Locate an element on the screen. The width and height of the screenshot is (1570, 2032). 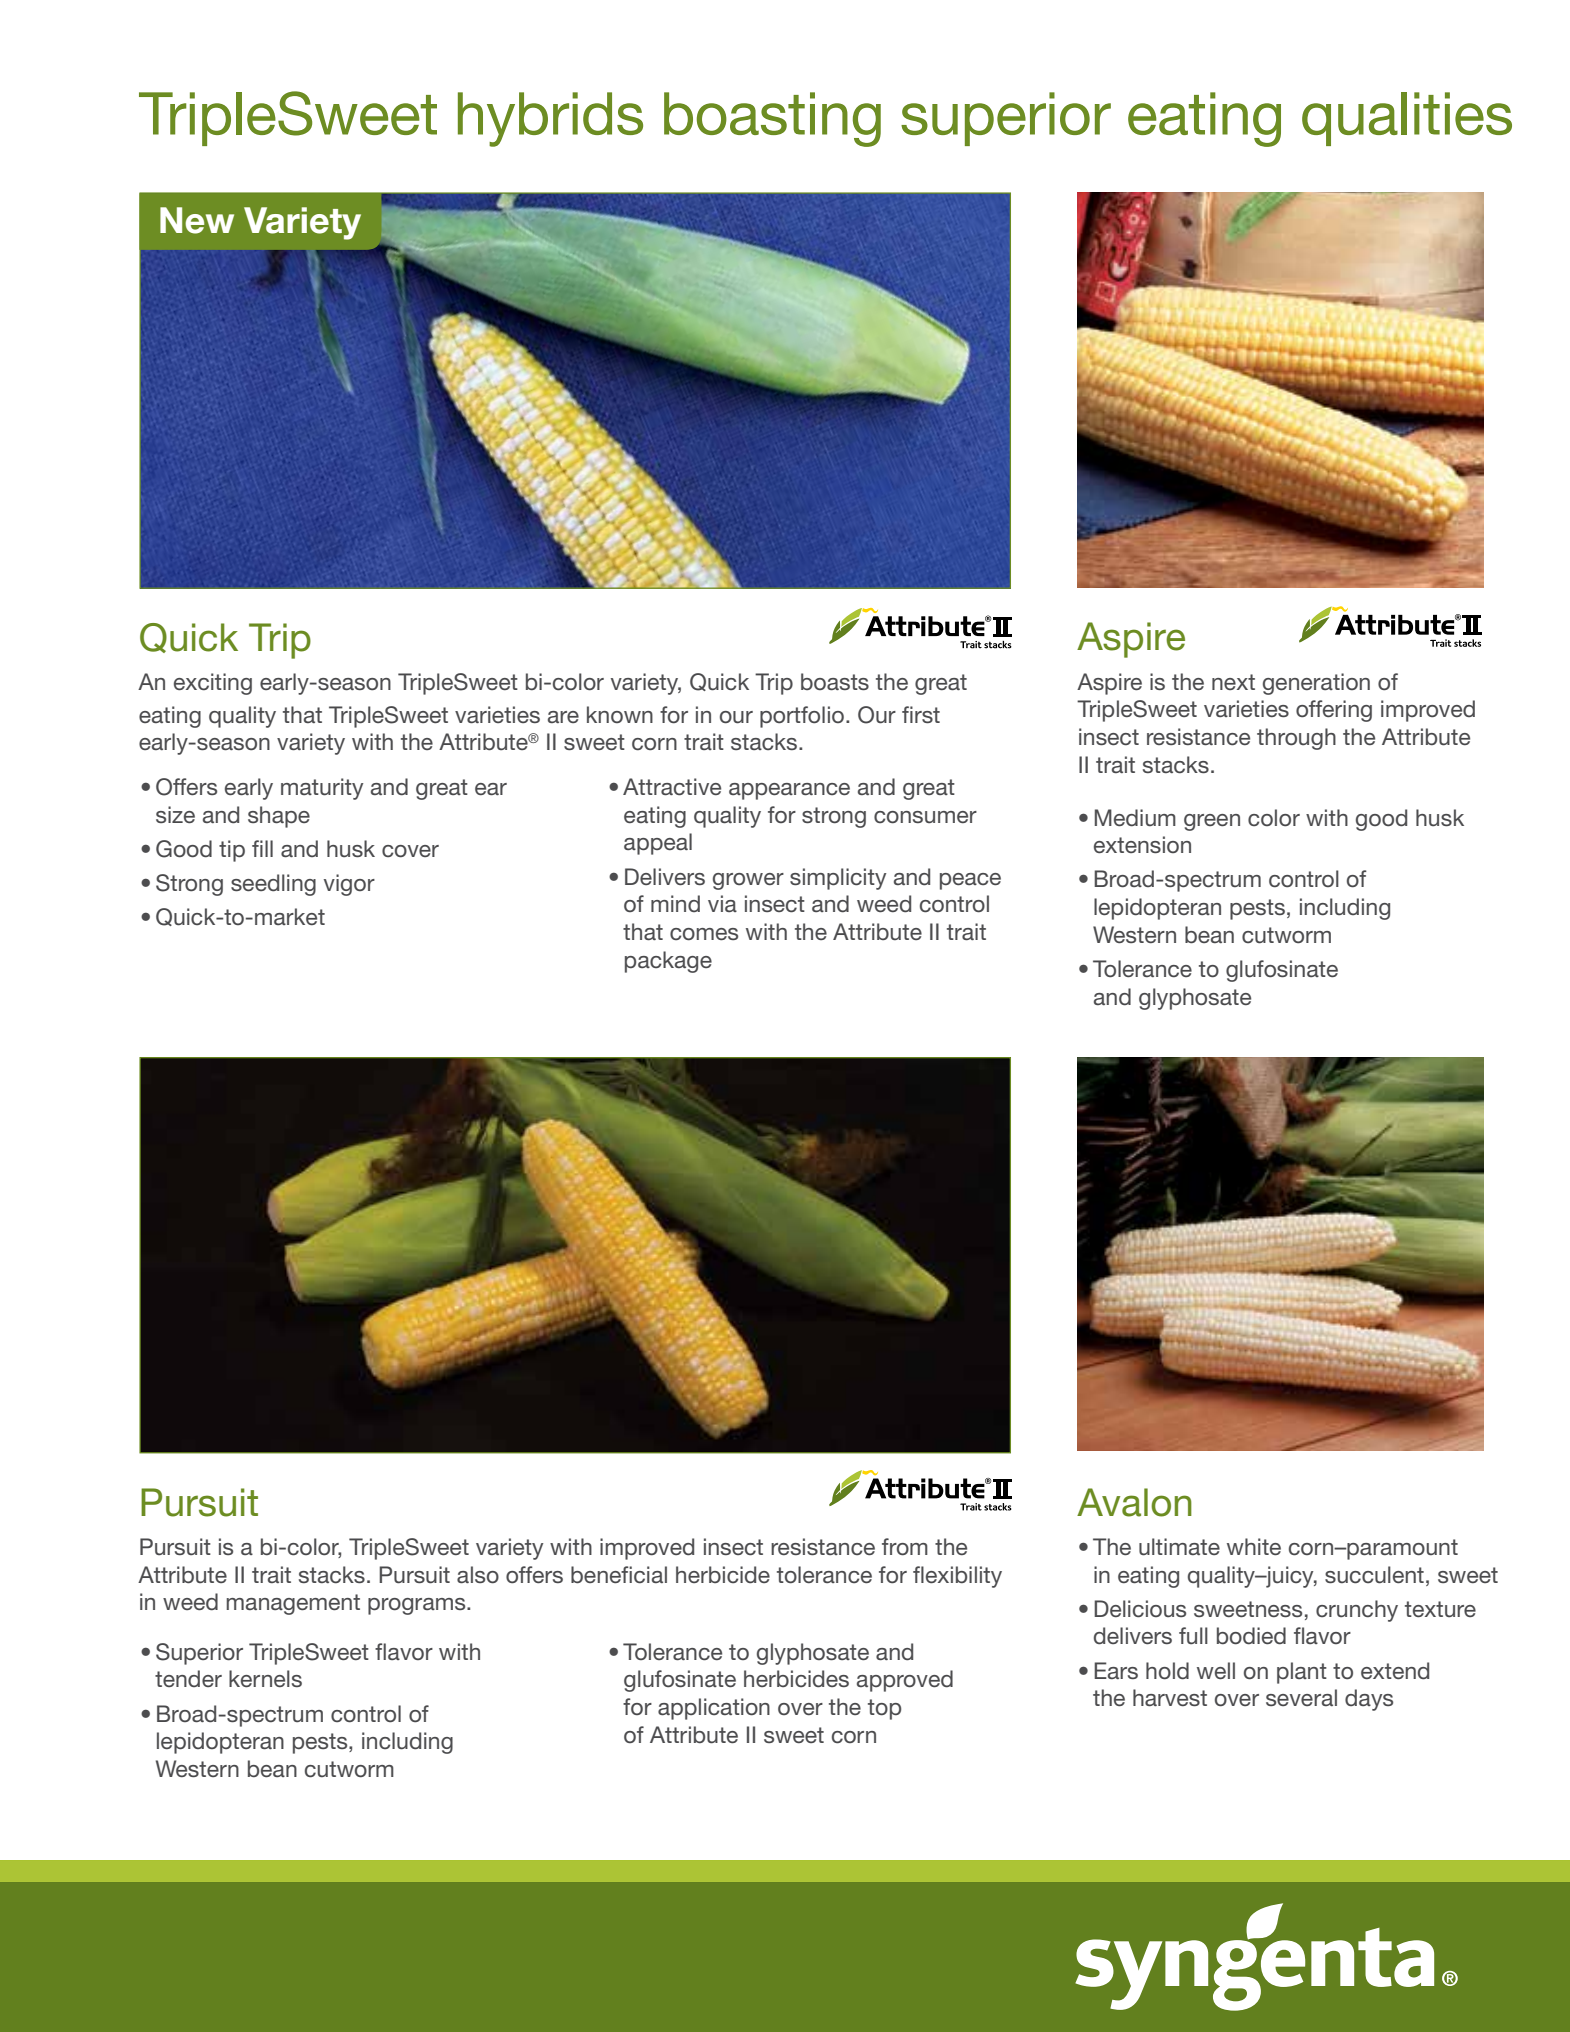
New is located at coordinates (197, 220).
